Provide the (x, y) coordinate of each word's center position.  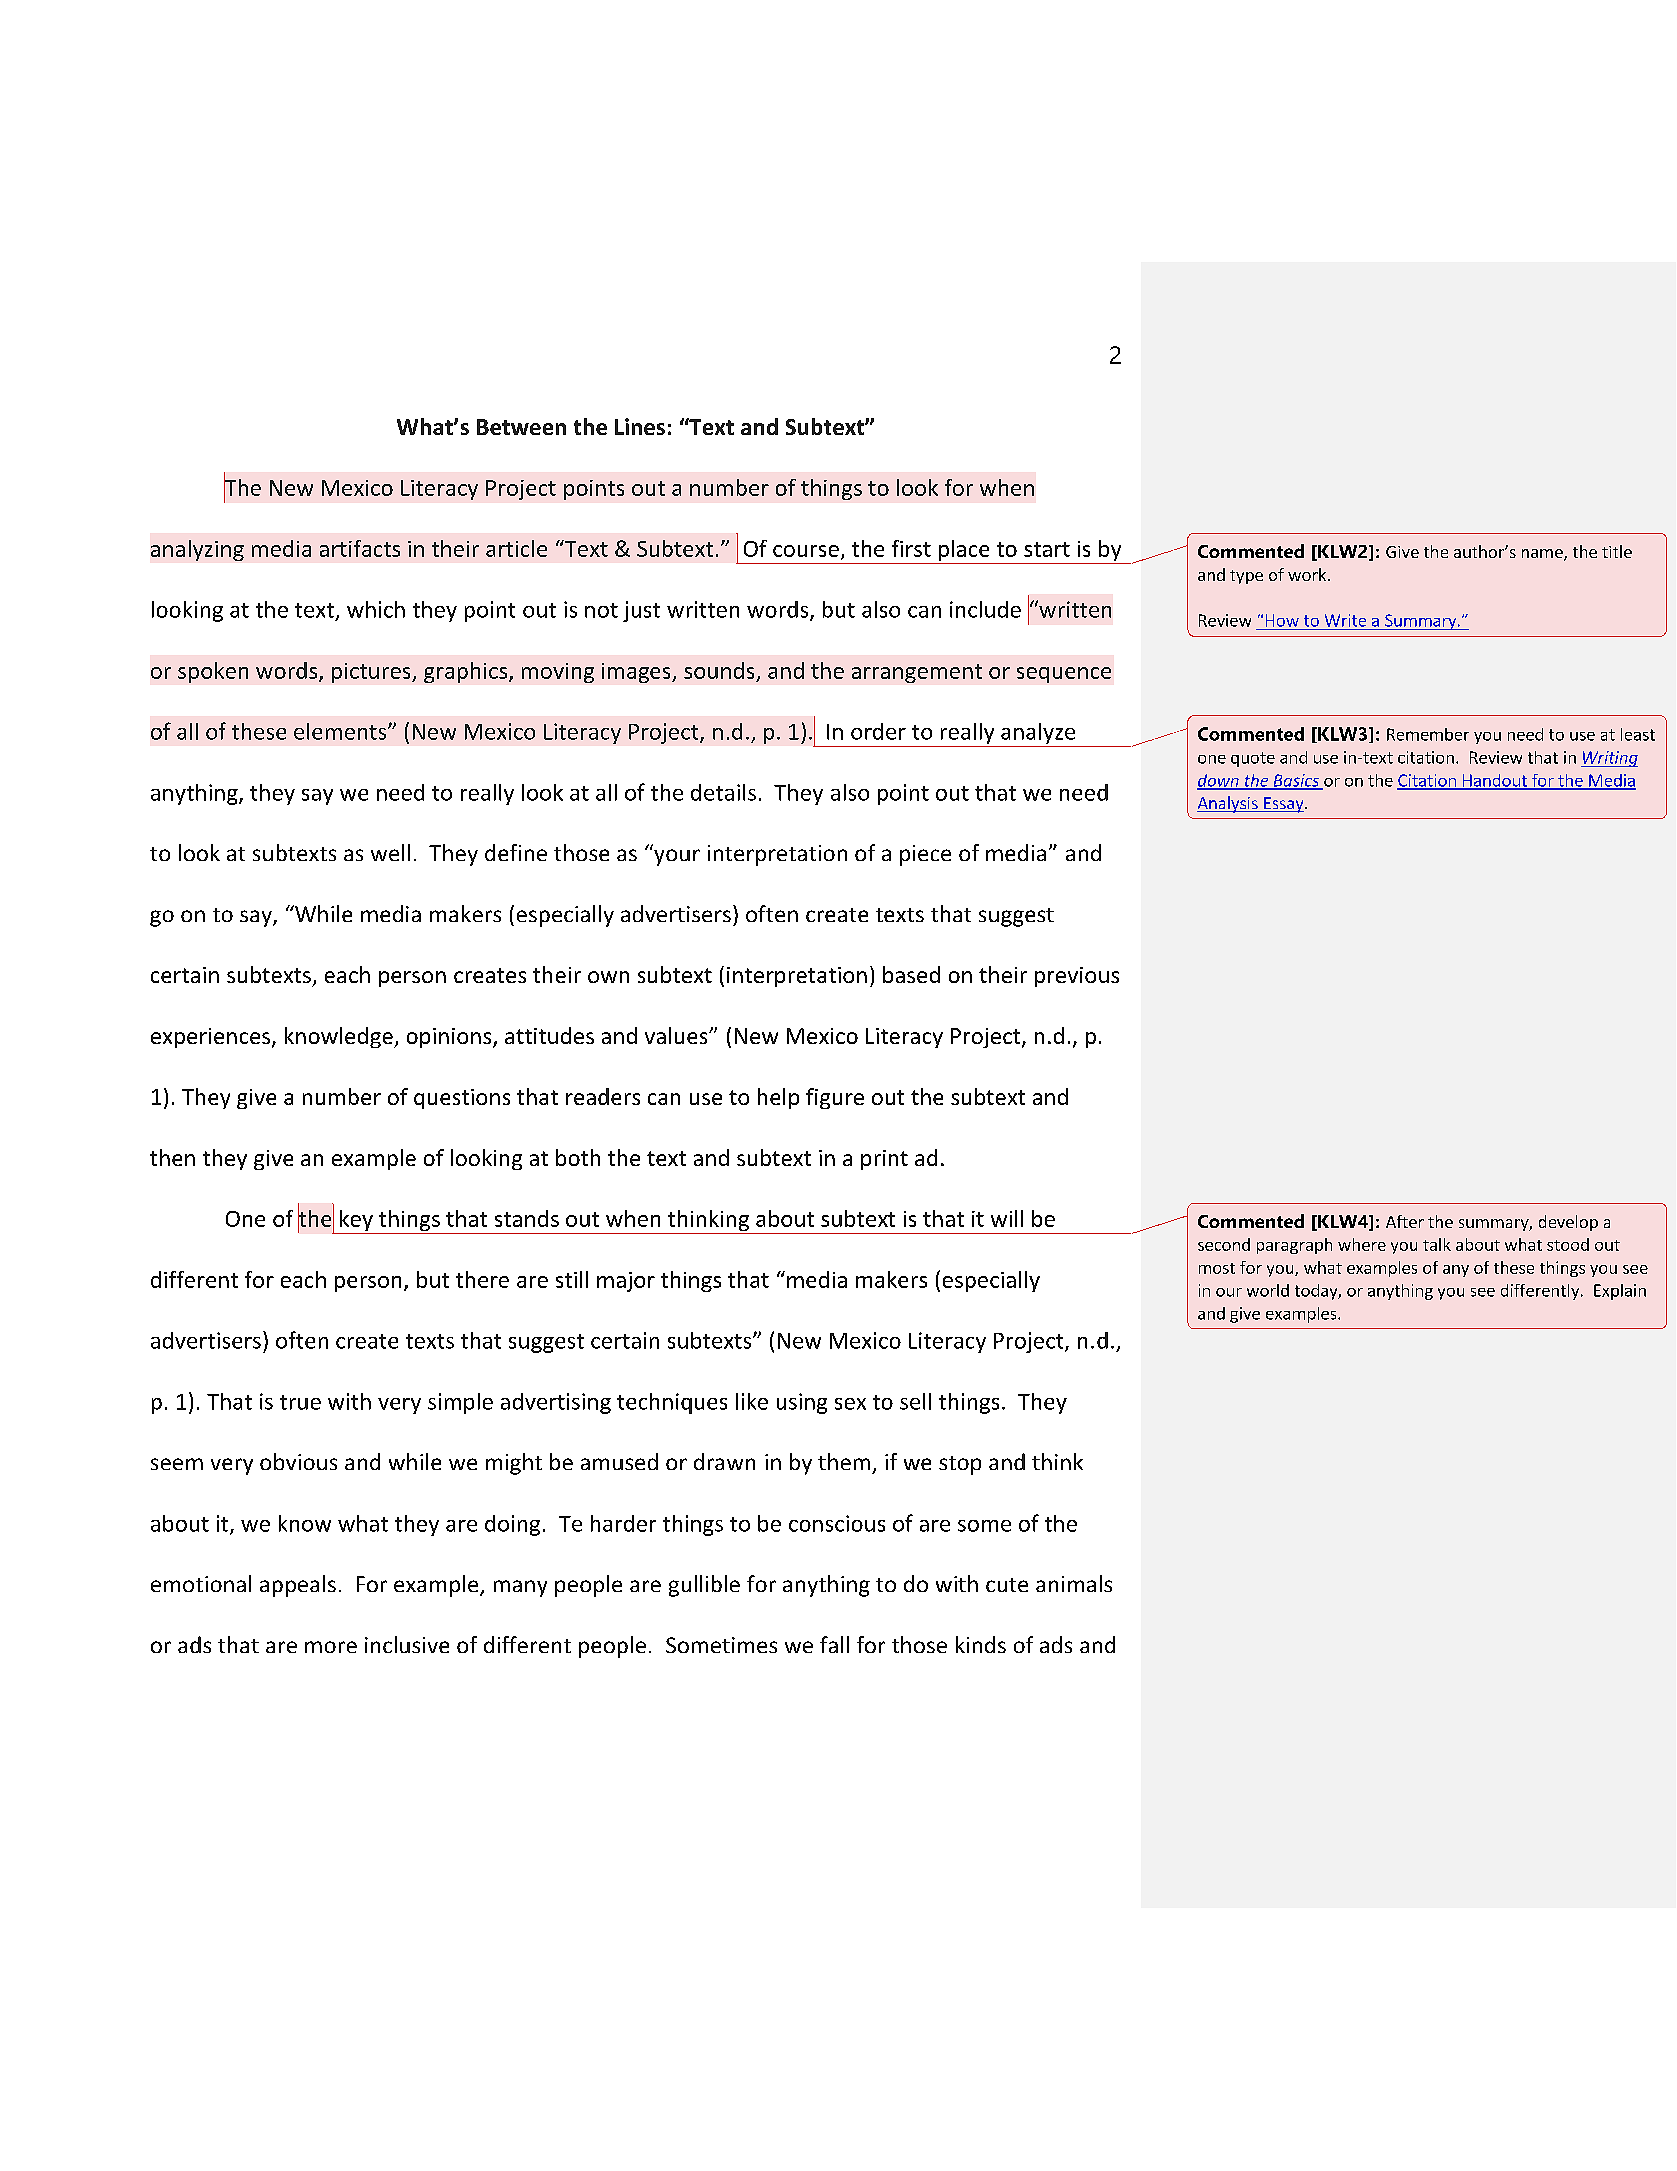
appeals (298, 1586)
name (1543, 555)
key (356, 1222)
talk (1437, 1244)
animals (1074, 1583)
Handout (1494, 781)
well (390, 852)
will (1007, 1218)
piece (925, 855)
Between (521, 427)
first (911, 548)
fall (834, 1644)
